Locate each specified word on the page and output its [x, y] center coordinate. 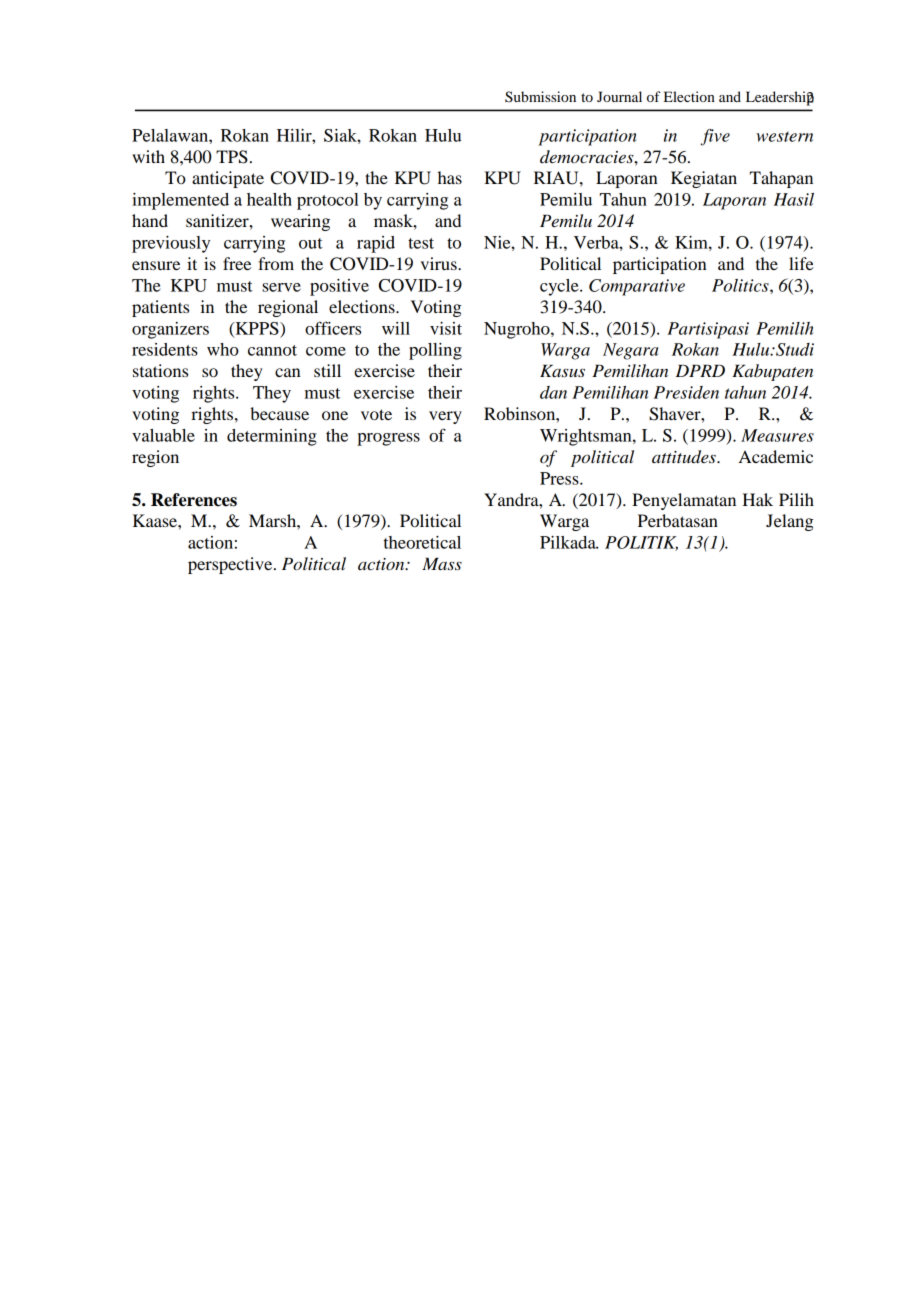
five [715, 137]
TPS [232, 157]
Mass [442, 564]
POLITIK [641, 543]
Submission [540, 97]
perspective [231, 565]
